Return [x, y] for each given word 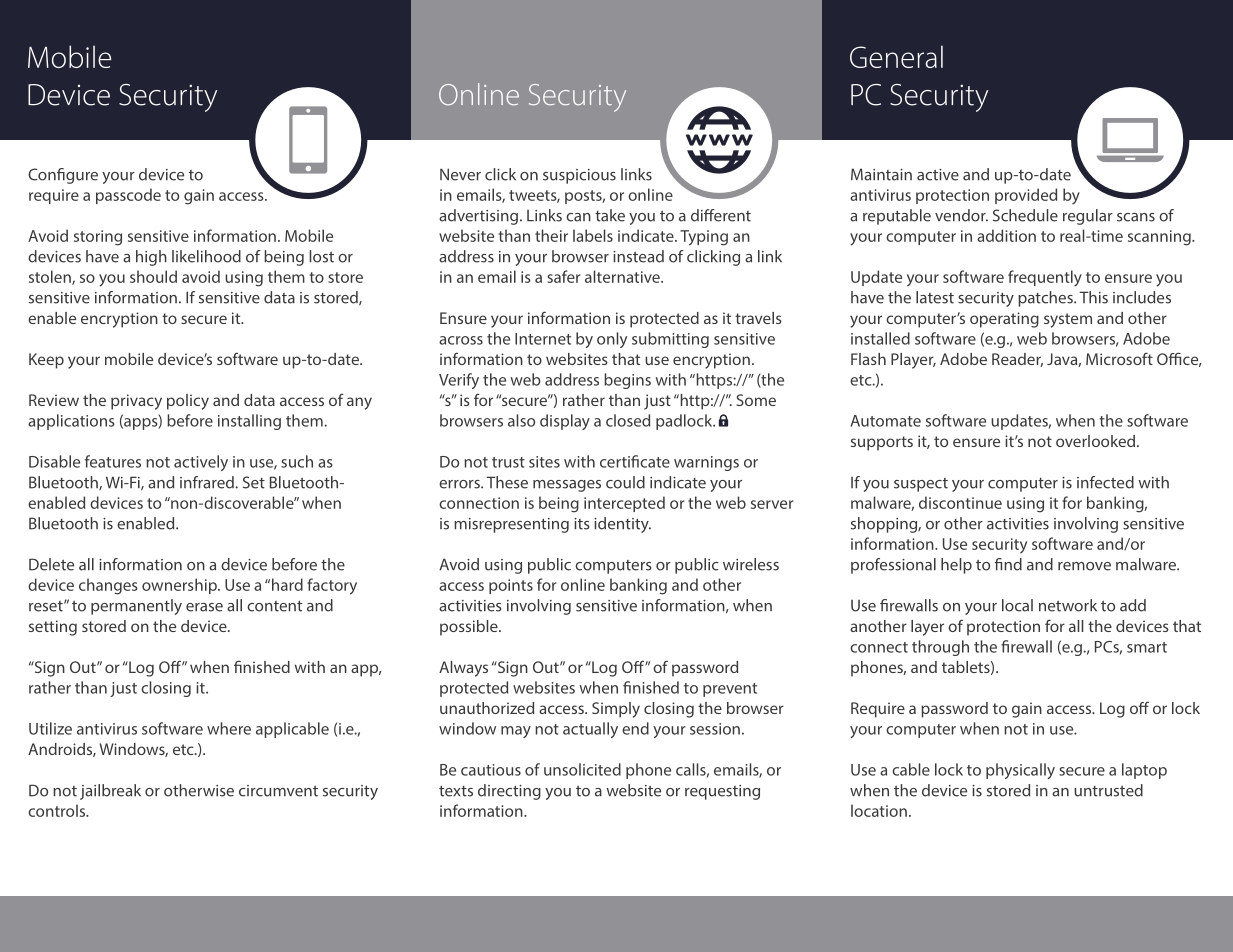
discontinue [960, 502]
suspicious [579, 176]
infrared [208, 482]
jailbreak [110, 792]
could [625, 482]
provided [1026, 196]
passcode [128, 196]
